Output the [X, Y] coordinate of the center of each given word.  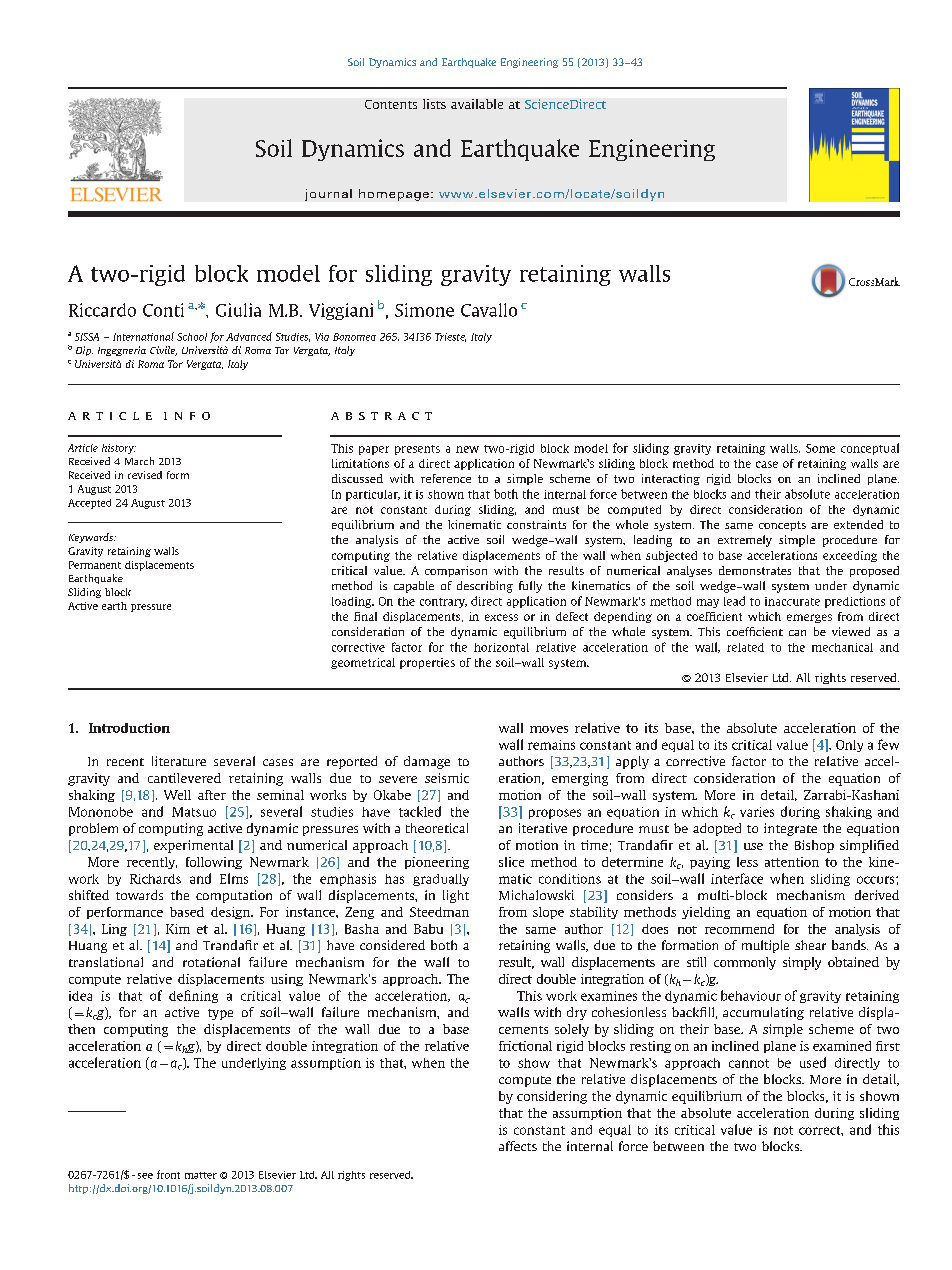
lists [434, 104]
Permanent [95, 565]
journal [328, 195]
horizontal [501, 647]
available [477, 104]
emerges [809, 618]
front [168, 1174]
